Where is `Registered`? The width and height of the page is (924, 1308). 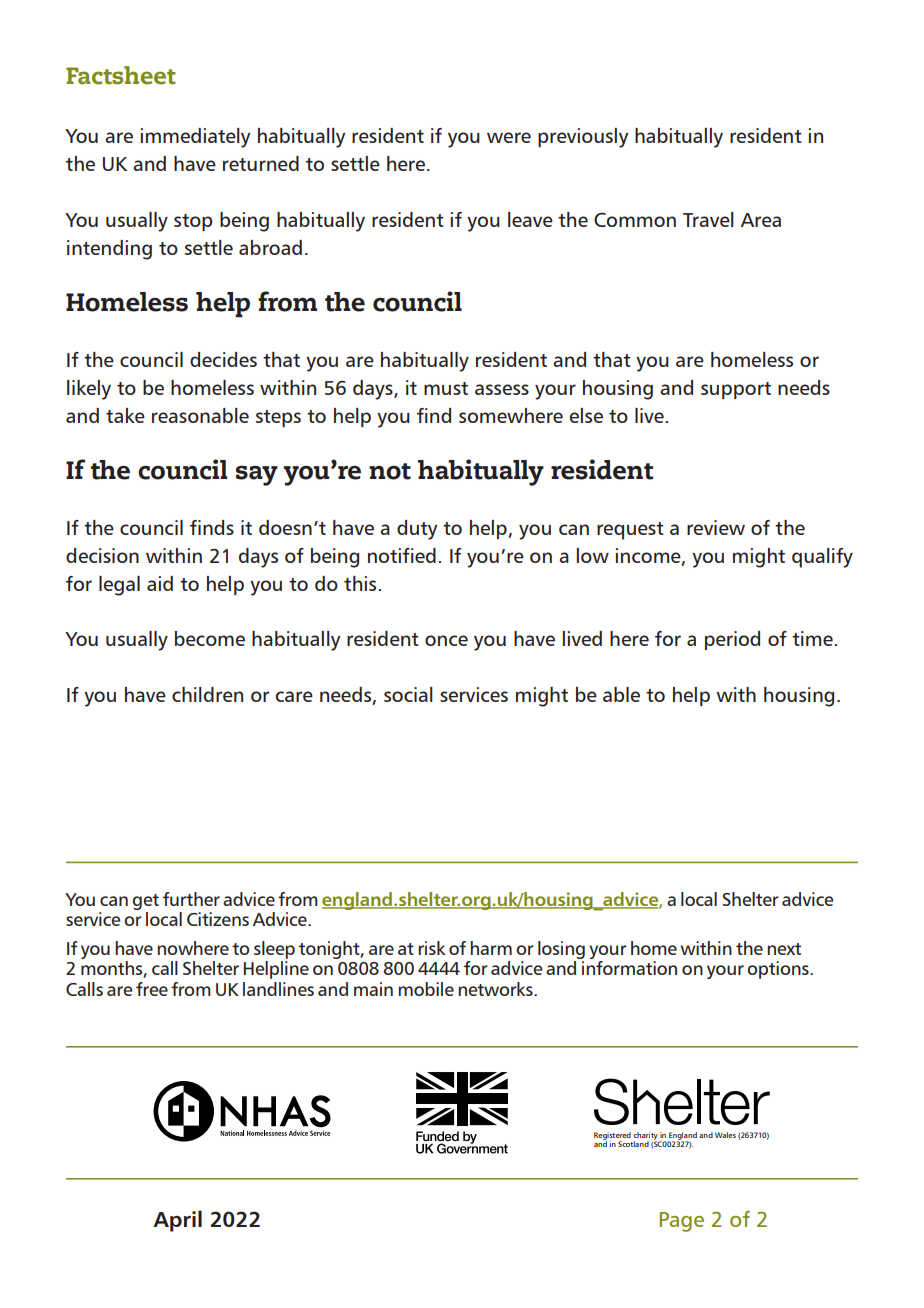
Registered is located at coordinates (612, 1137).
